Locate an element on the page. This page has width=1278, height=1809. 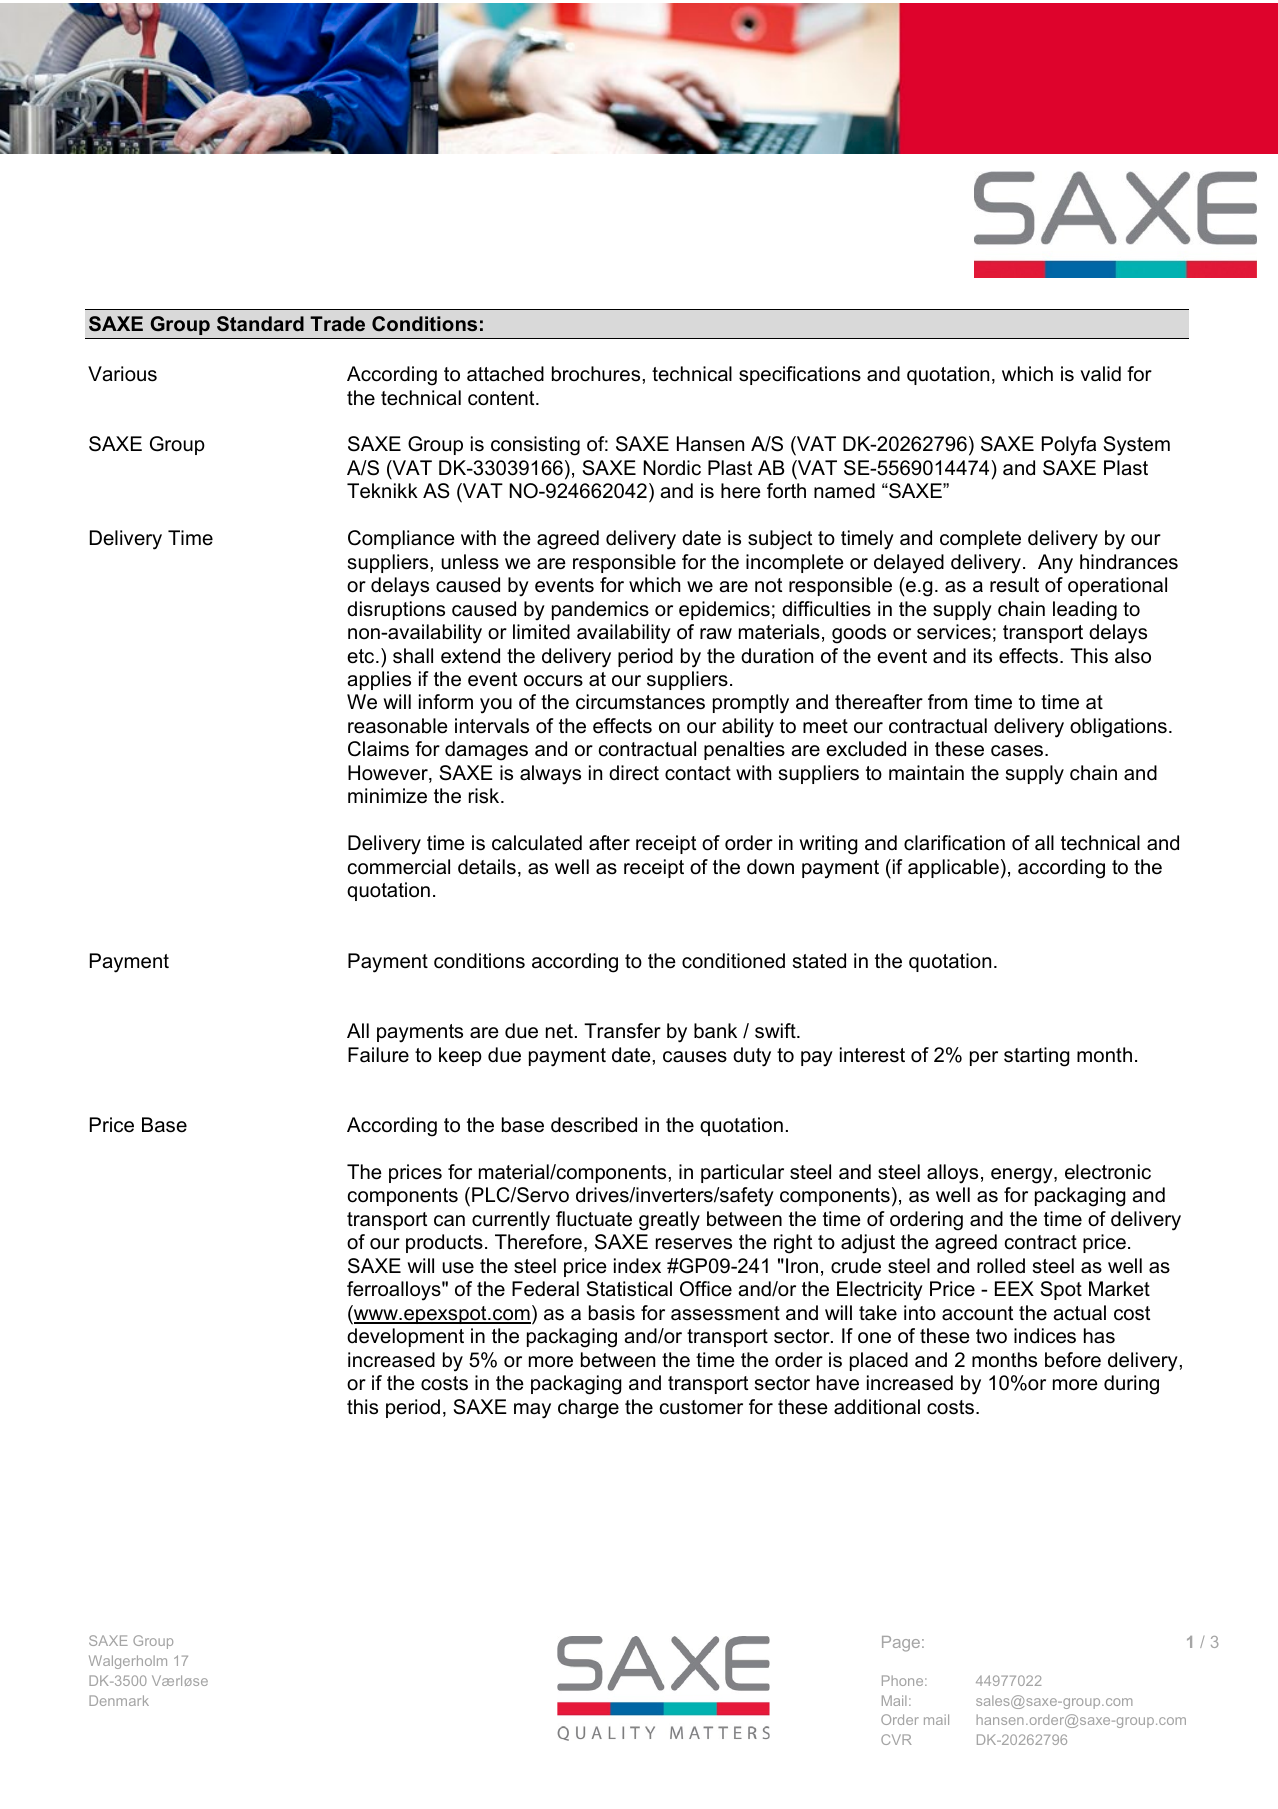
attached is located at coordinates (505, 374).
